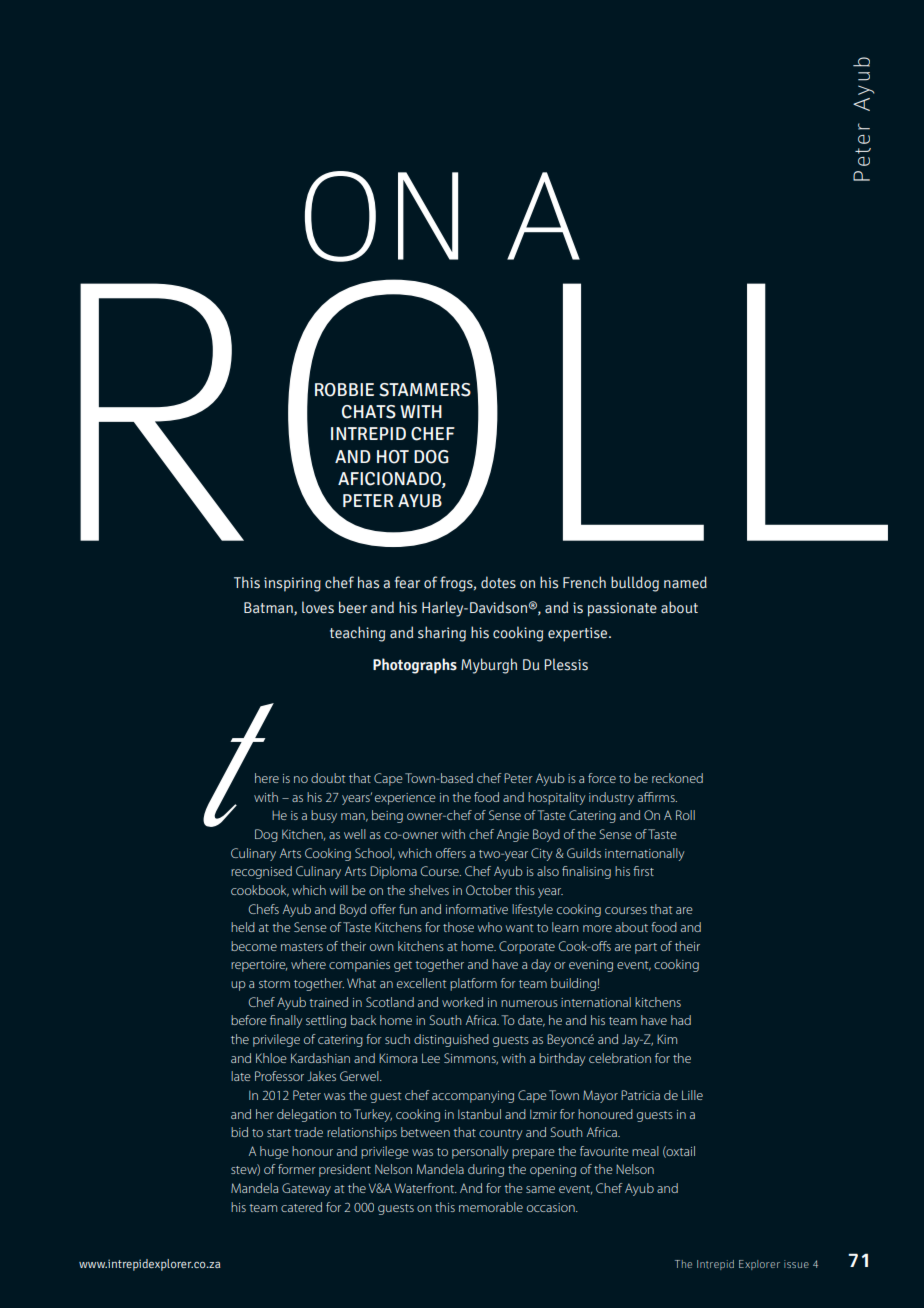 Image resolution: width=924 pixels, height=1308 pixels. Describe the element at coordinates (326, 1021) in the document. I see `settling` at that location.
